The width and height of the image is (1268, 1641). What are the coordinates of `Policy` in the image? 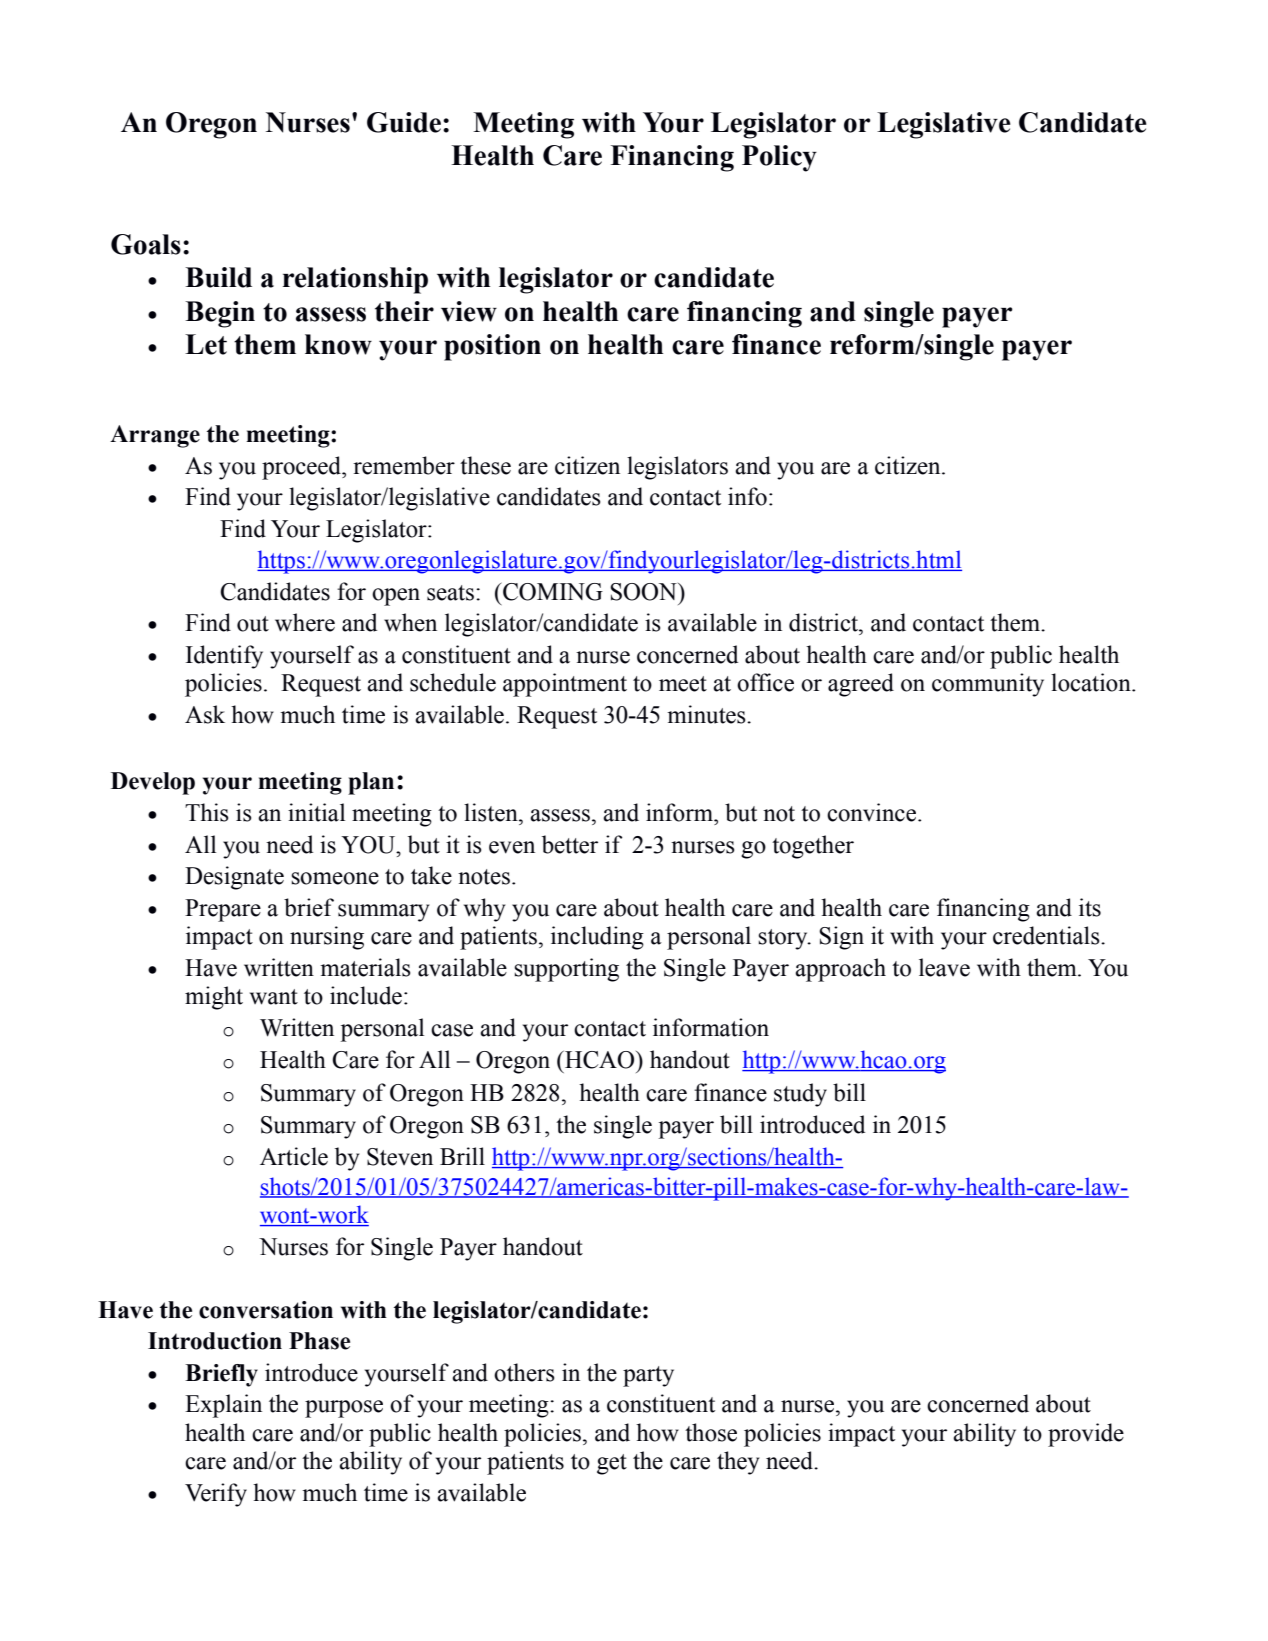 It's located at (779, 158).
